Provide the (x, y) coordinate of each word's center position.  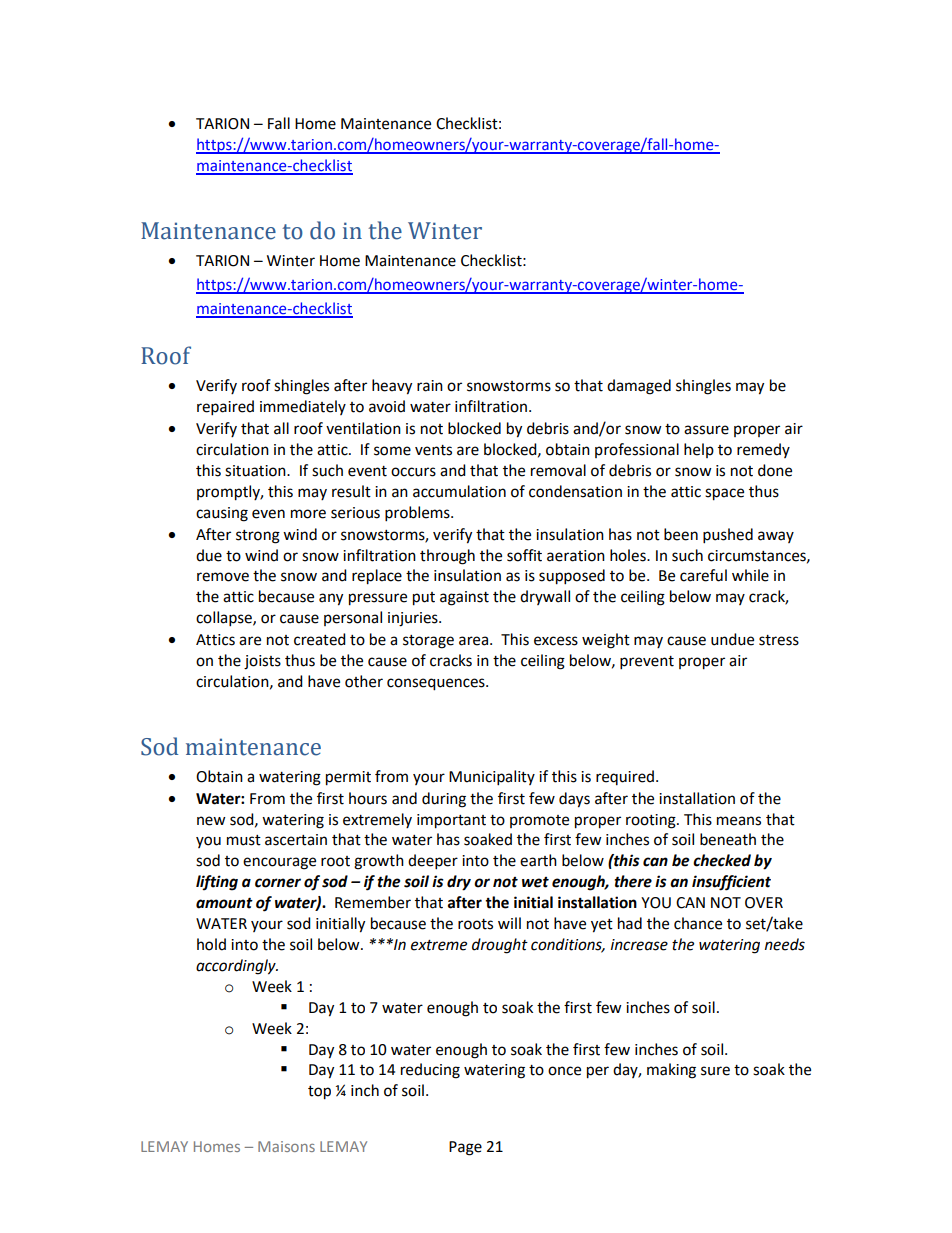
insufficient (731, 883)
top (319, 1093)
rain (430, 386)
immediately (303, 407)
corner (278, 883)
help (699, 450)
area (475, 641)
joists (262, 662)
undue (732, 639)
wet (535, 882)
